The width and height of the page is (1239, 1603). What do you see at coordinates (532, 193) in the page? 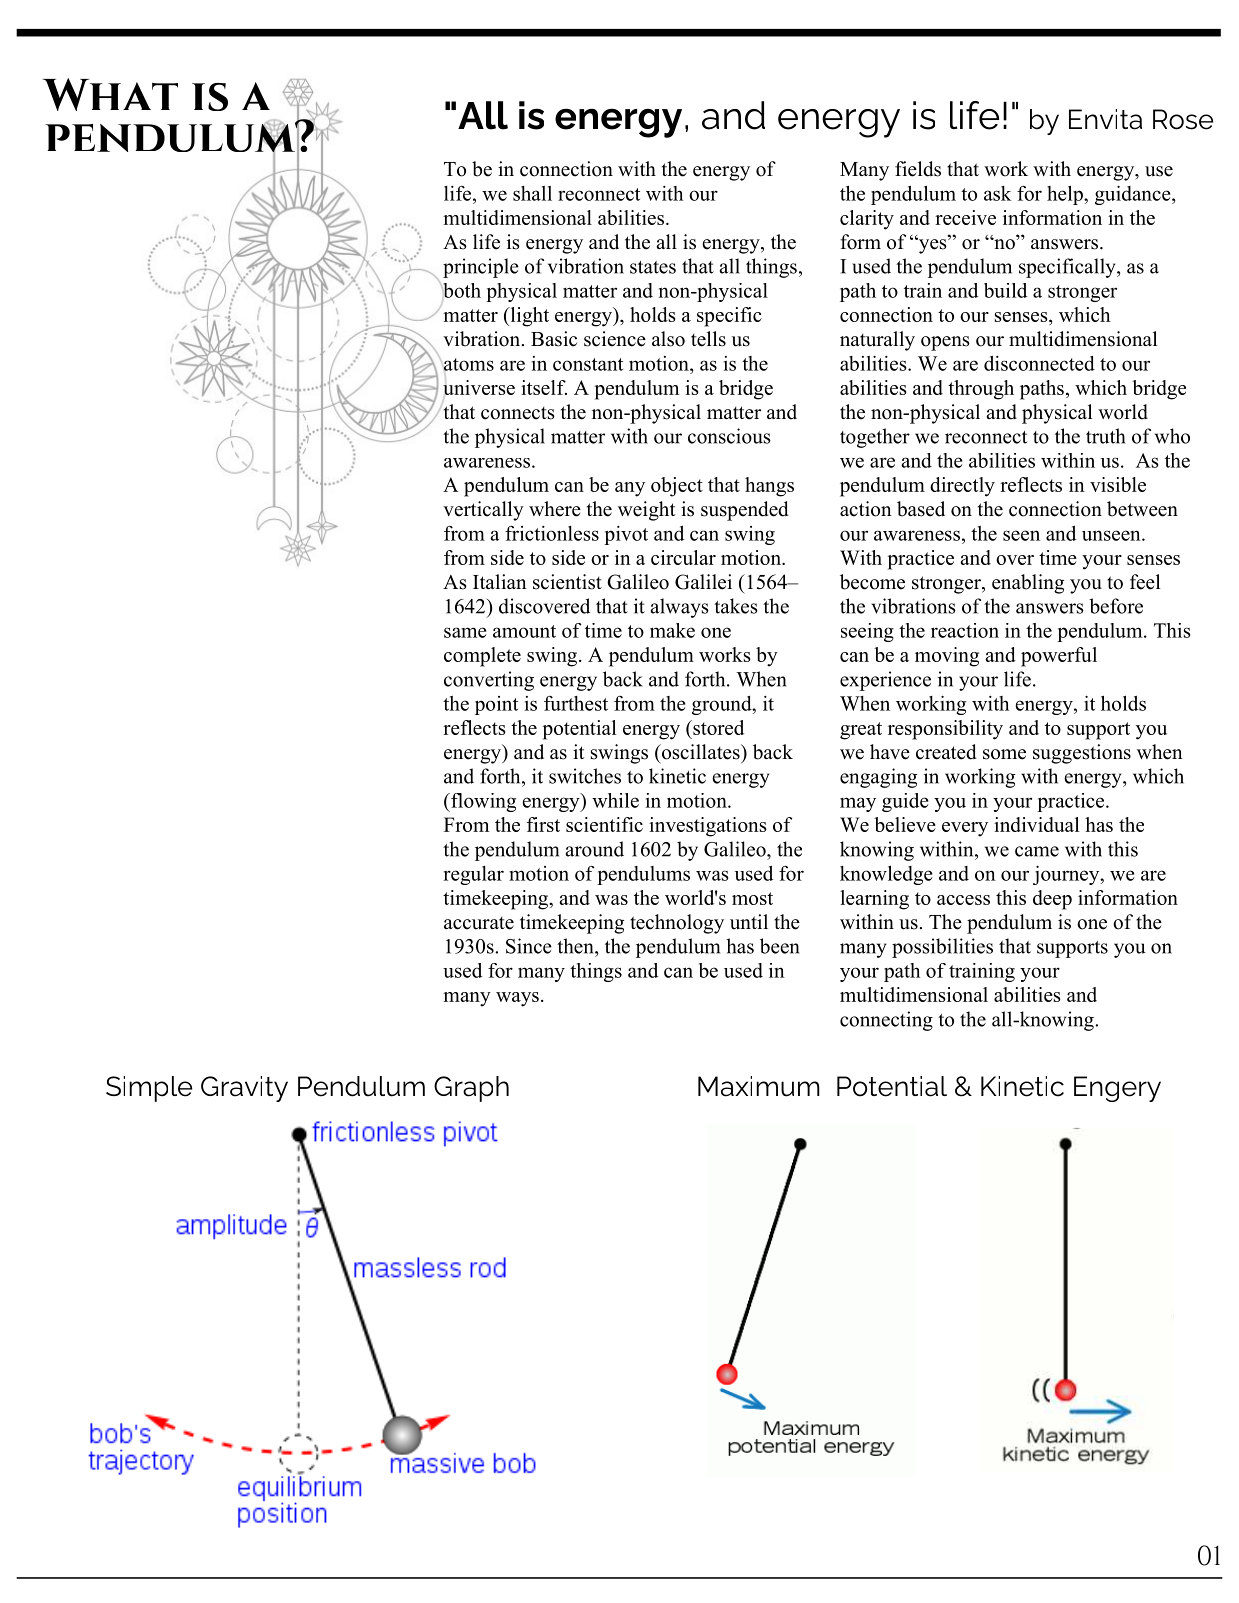
I see `shall` at bounding box center [532, 193].
